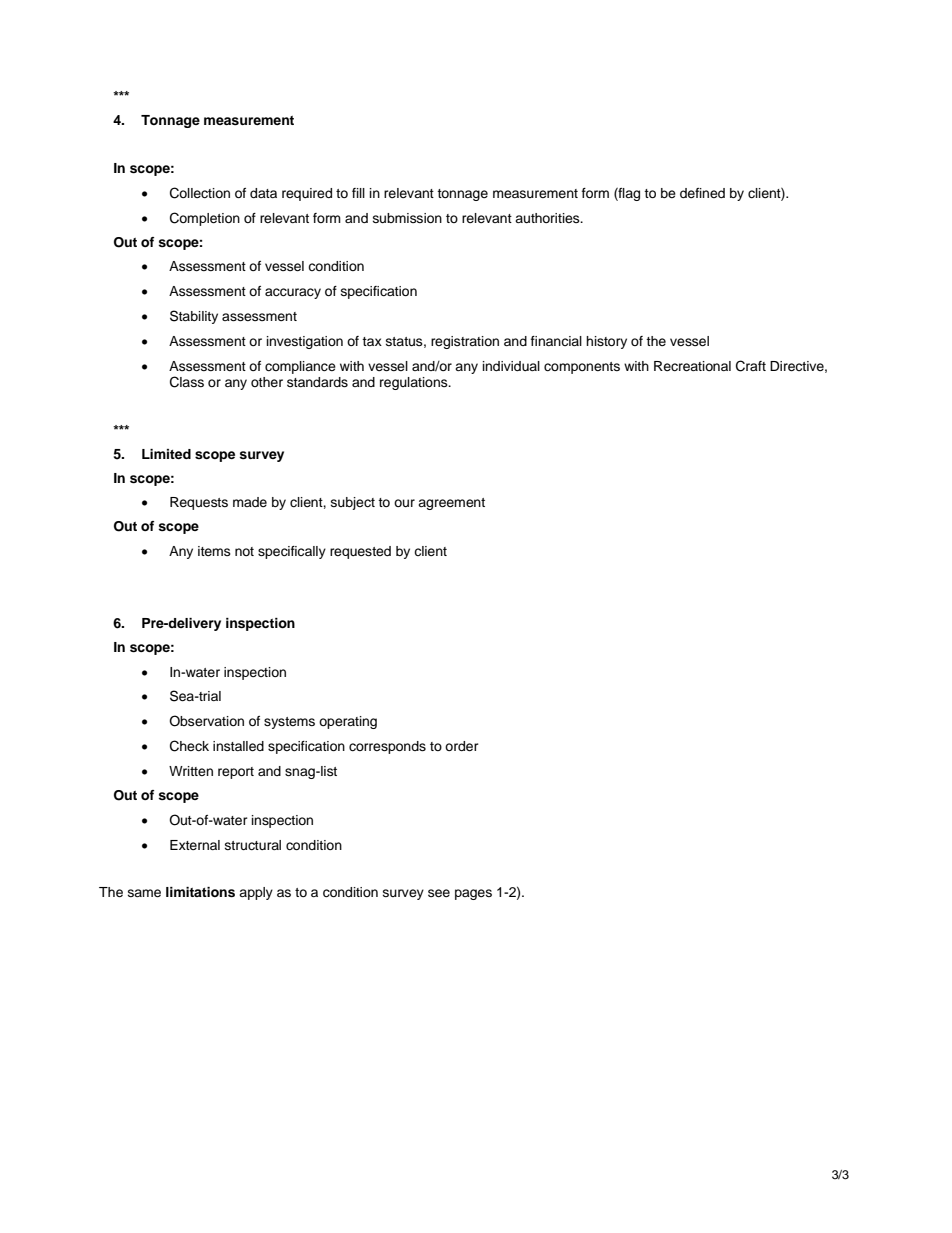 This screenshot has height=1233, width=952. What do you see at coordinates (200, 892) in the screenshot?
I see `limitations` at bounding box center [200, 892].
